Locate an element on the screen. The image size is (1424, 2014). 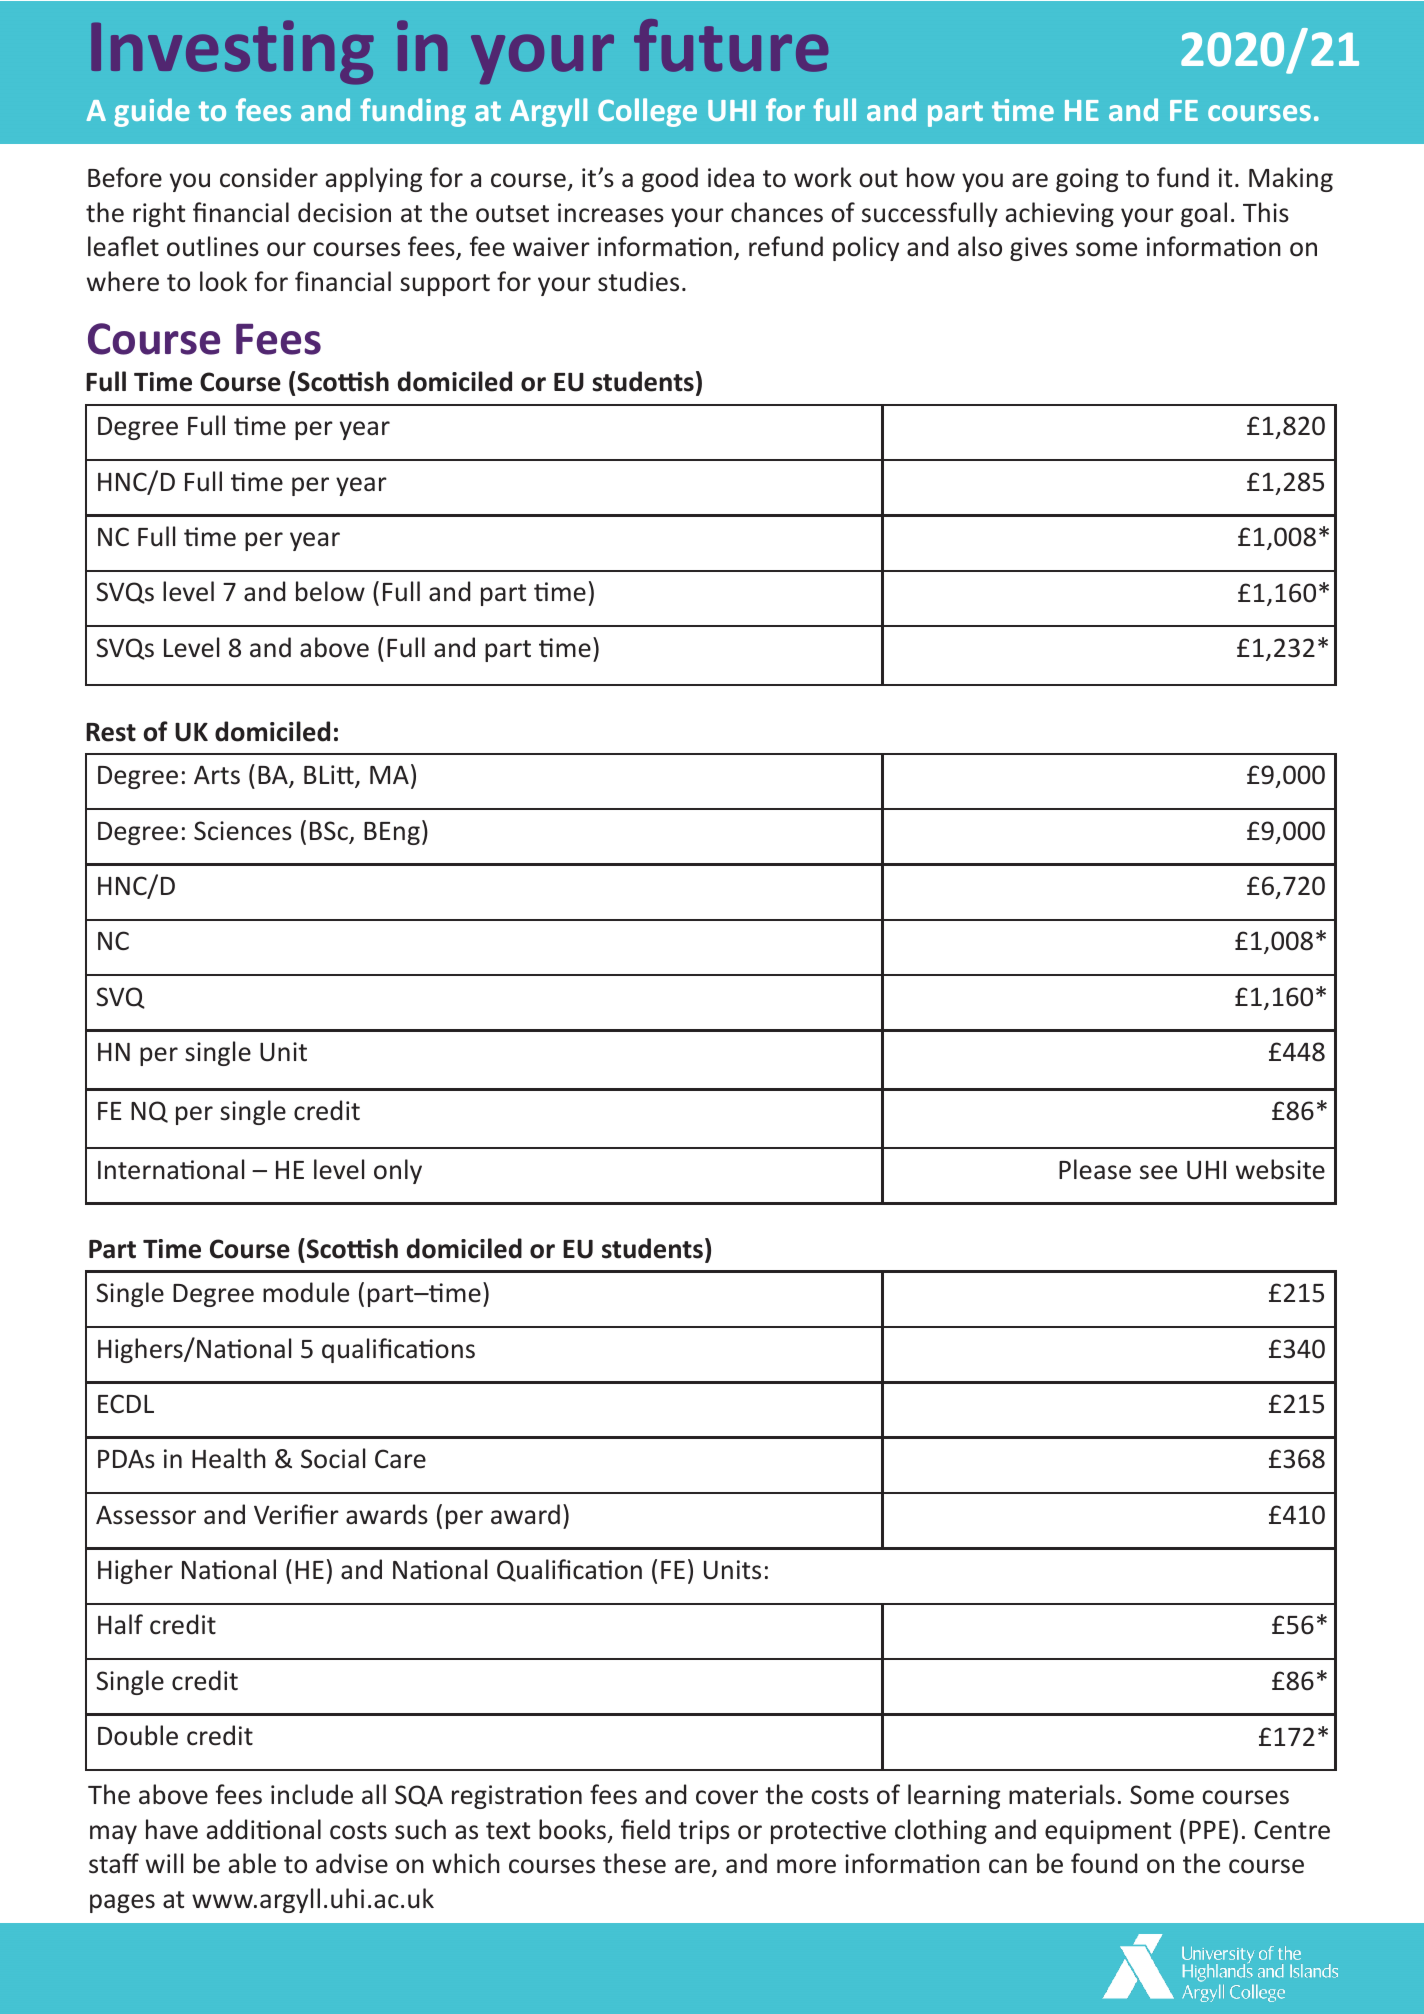
College is located at coordinates (647, 112).
